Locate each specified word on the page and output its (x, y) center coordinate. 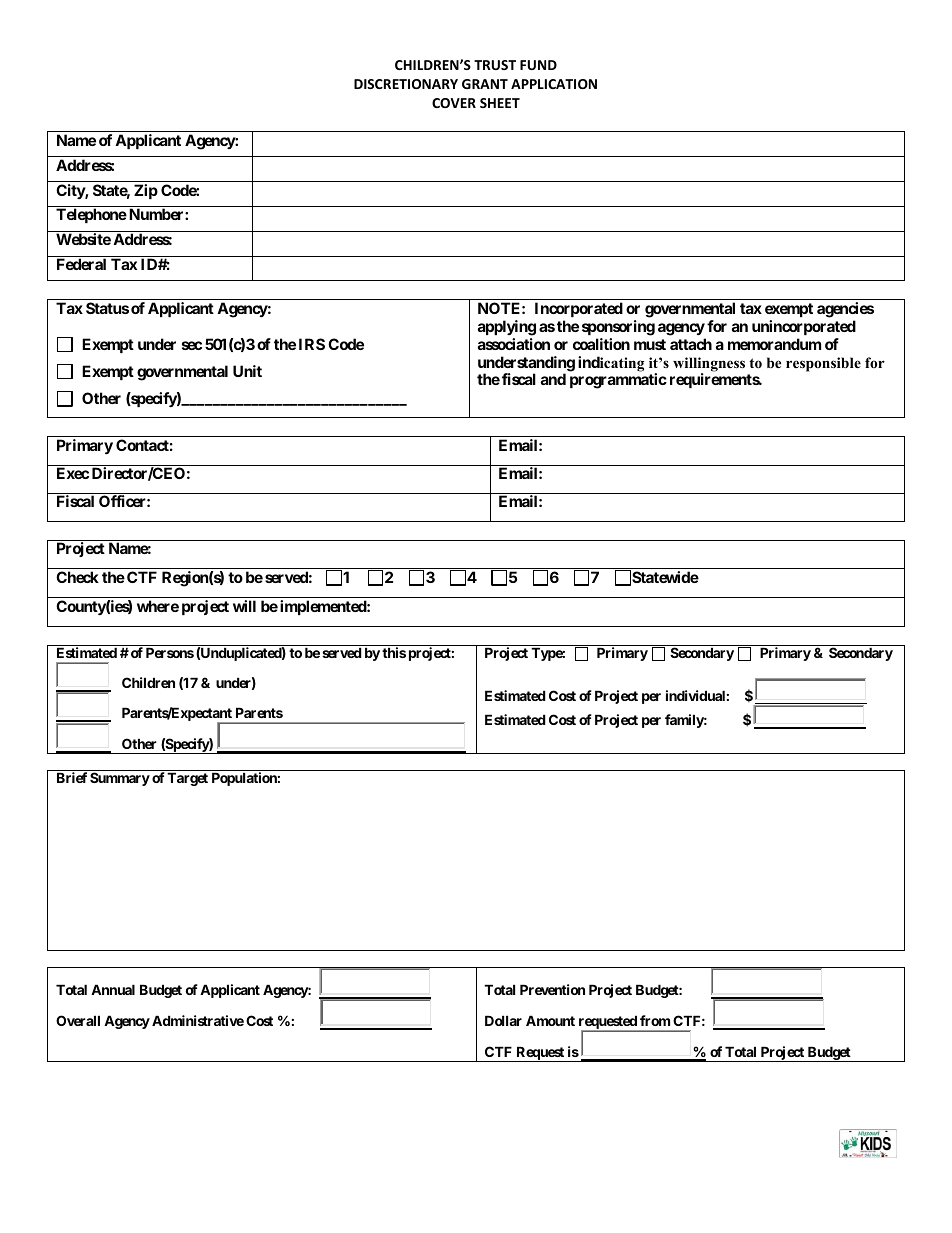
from (655, 1020)
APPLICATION (554, 84)
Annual (113, 989)
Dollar (503, 1020)
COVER (454, 103)
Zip (146, 191)
